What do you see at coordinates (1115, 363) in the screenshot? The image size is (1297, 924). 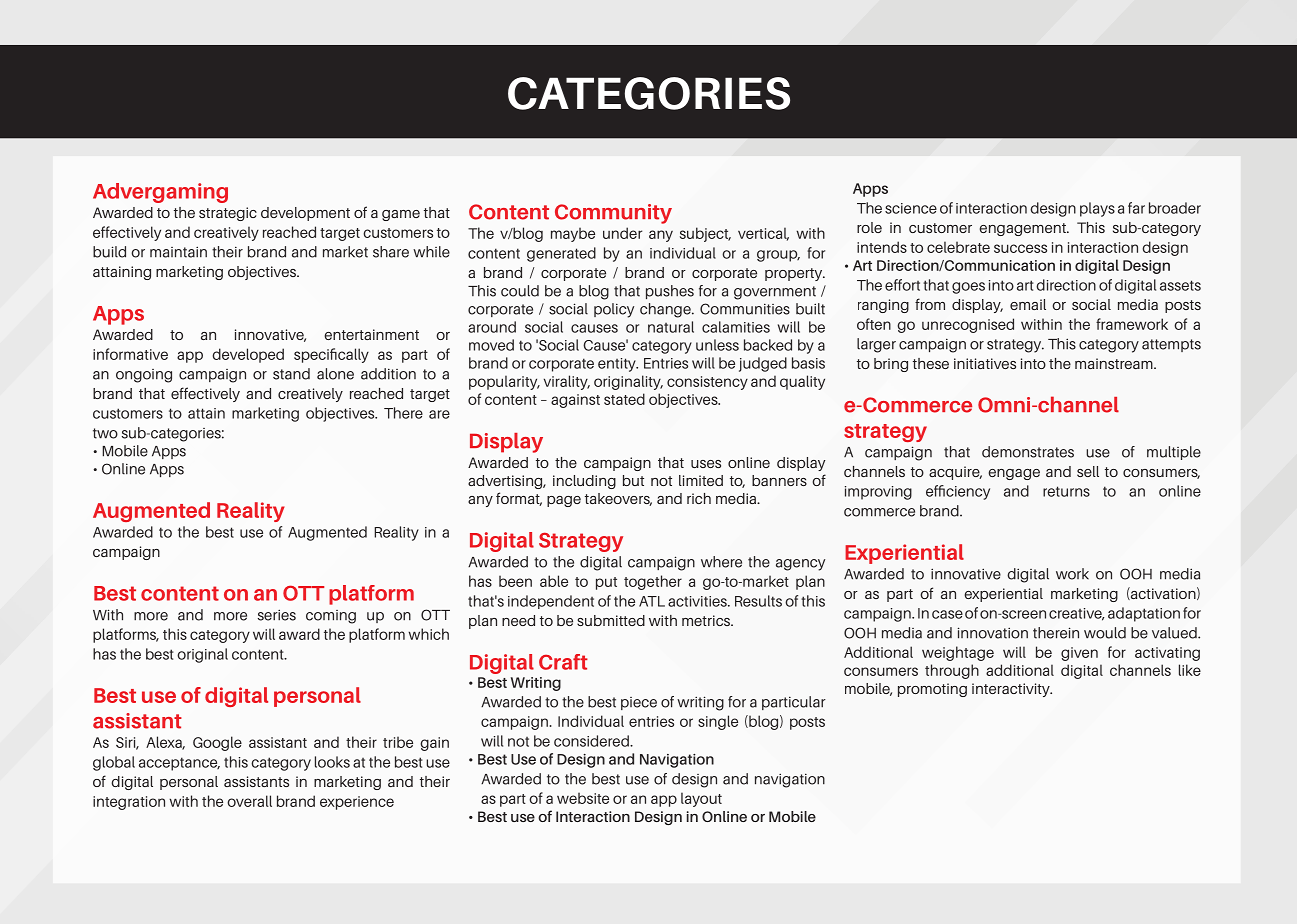 I see `mainstream` at bounding box center [1115, 363].
